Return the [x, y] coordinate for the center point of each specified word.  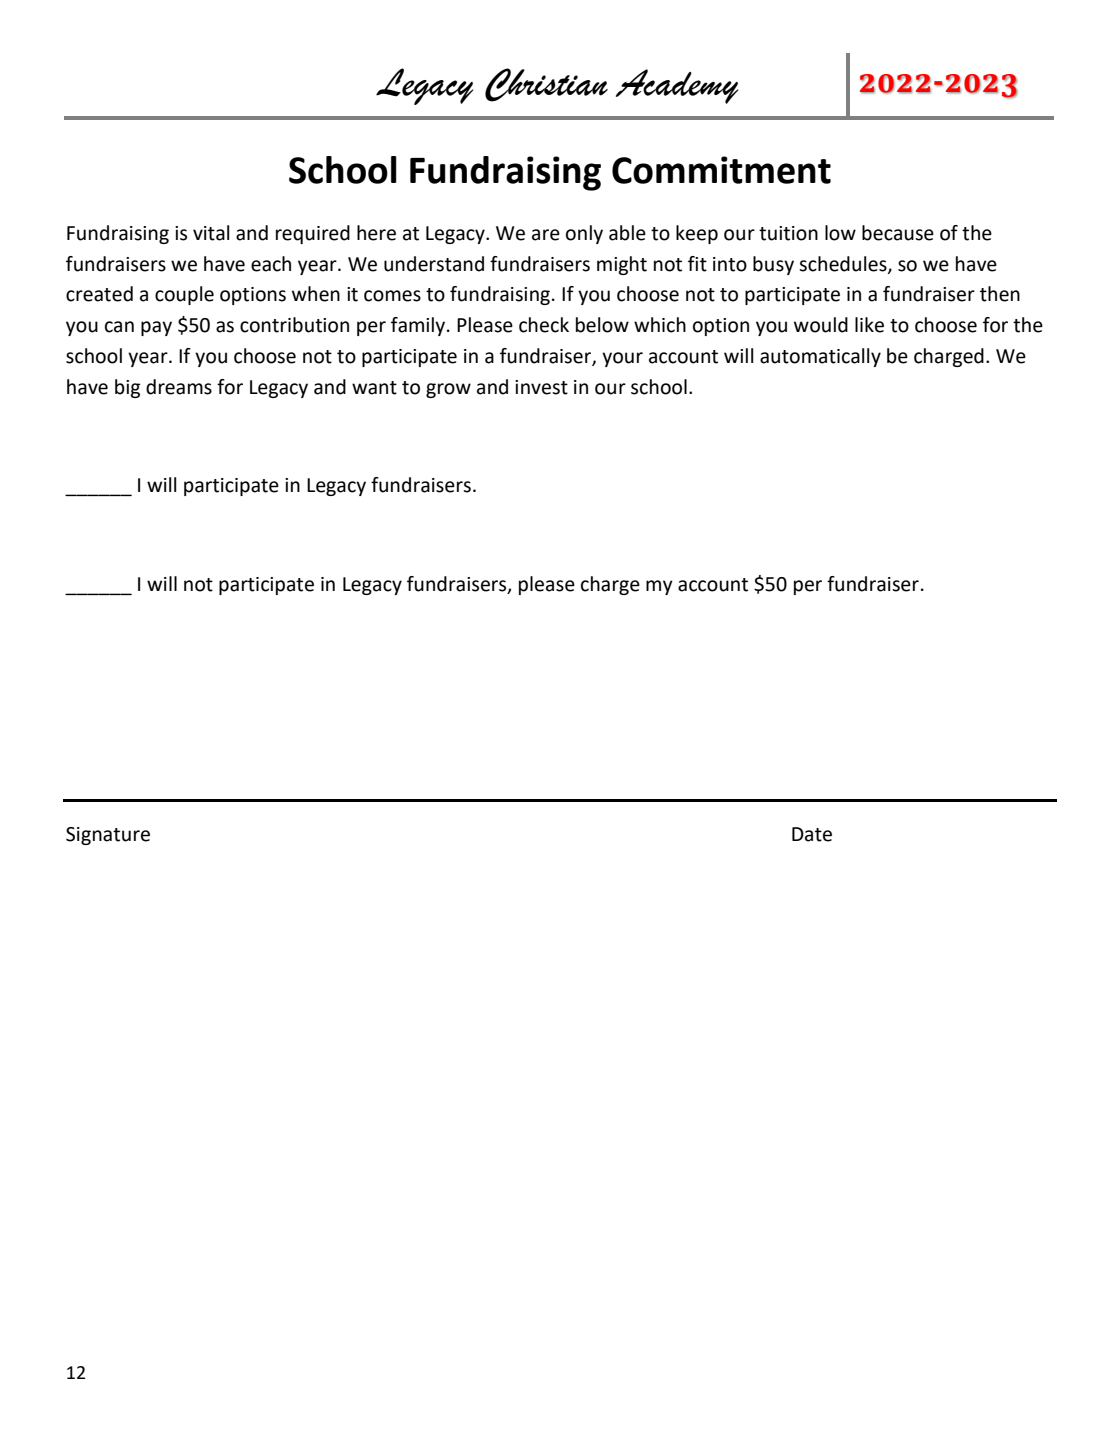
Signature [108, 836]
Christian [546, 85]
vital [211, 233]
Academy [677, 86]
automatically [820, 357]
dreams [179, 387]
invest [541, 387]
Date [812, 834]
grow [448, 390]
